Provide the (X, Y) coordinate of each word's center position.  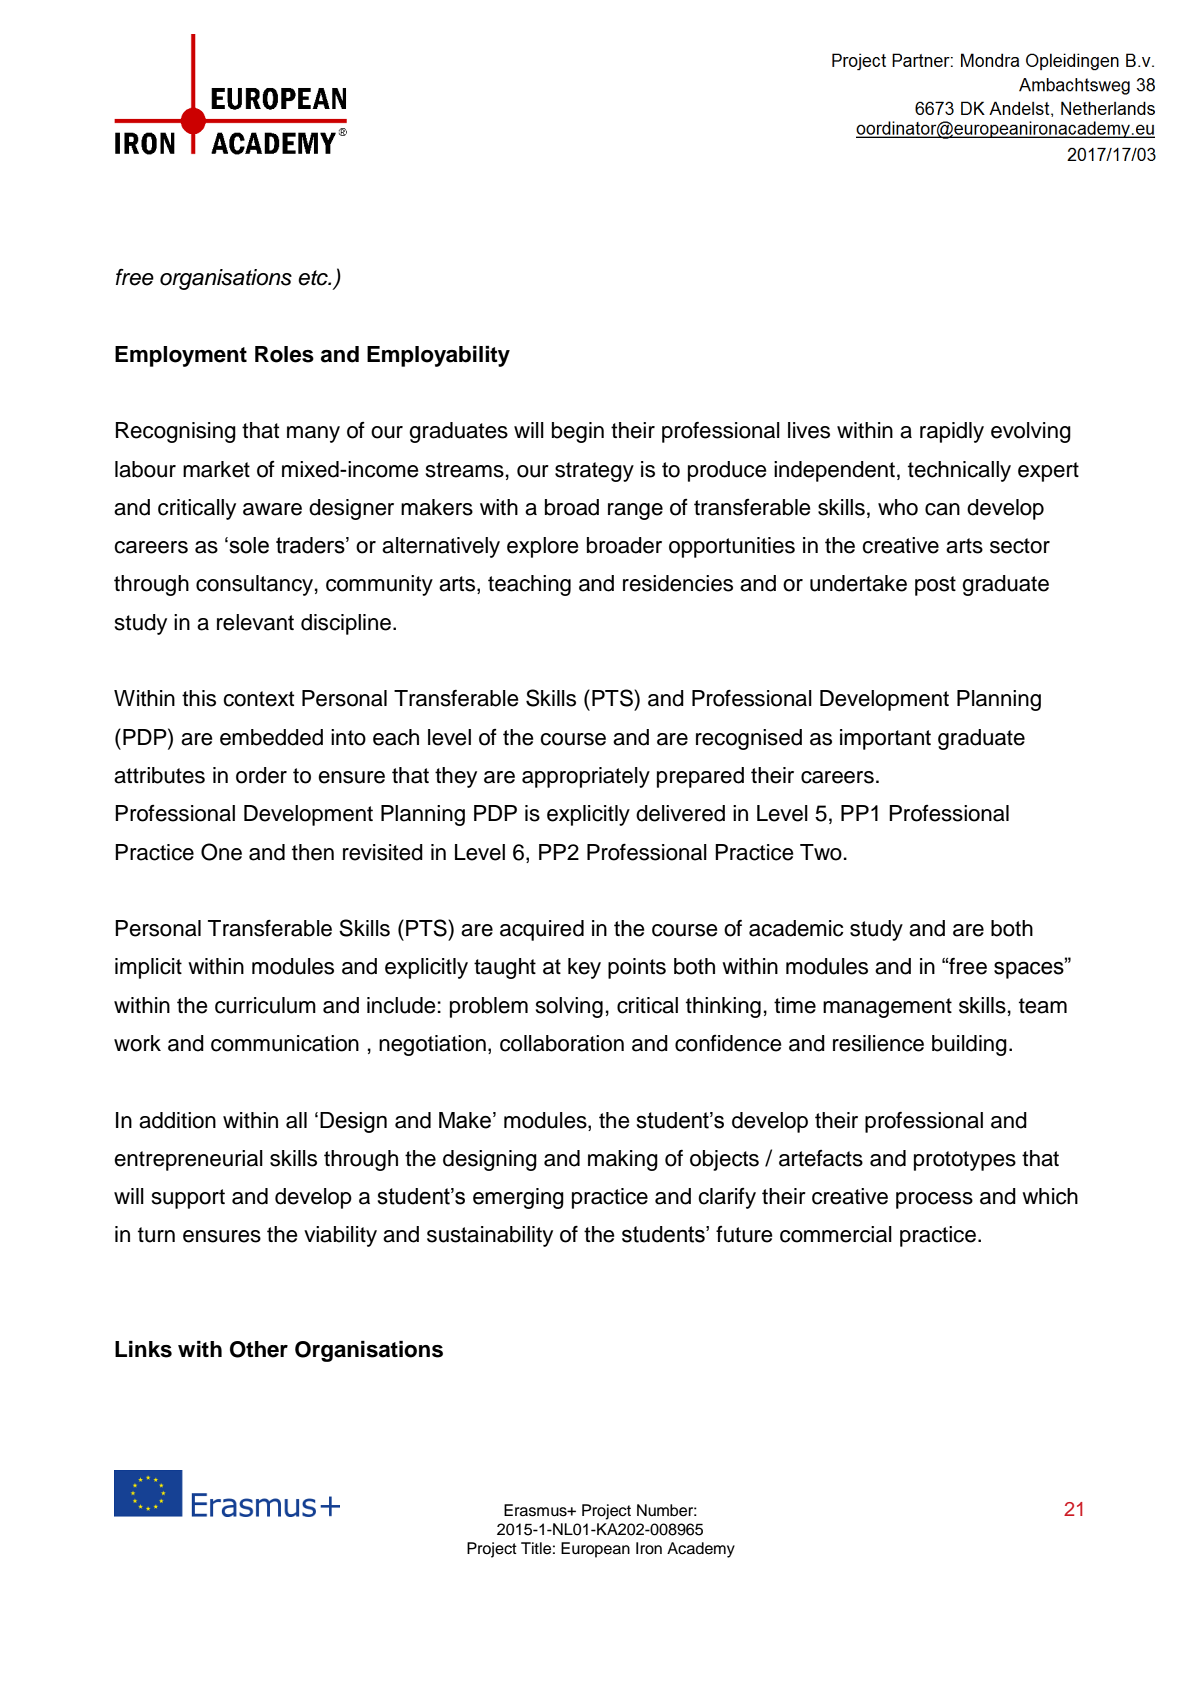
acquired (542, 930)
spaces (1030, 969)
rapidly (952, 432)
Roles (284, 354)
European (595, 1550)
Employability (438, 356)
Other (259, 1349)
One (221, 852)
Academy (701, 1550)
